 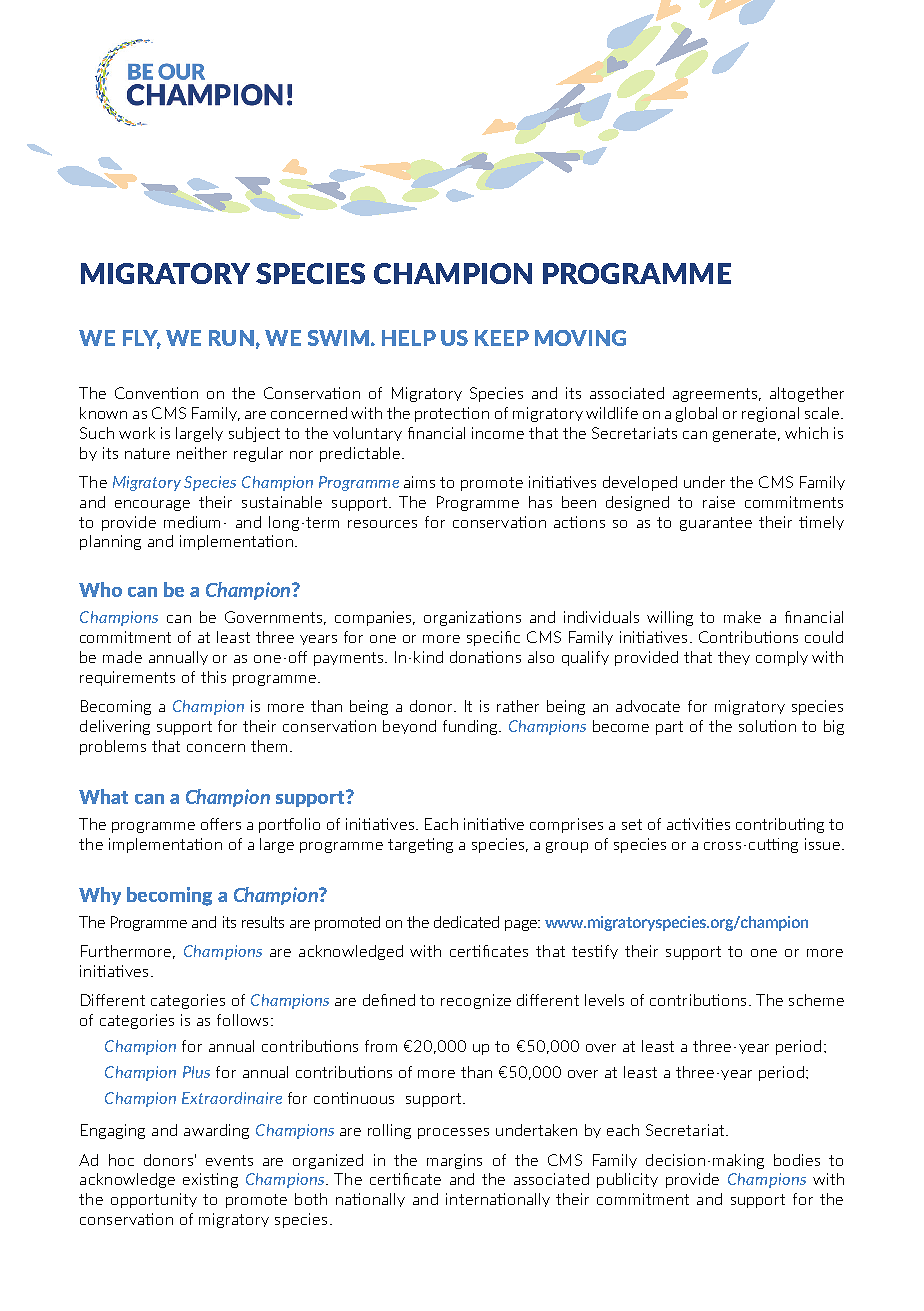 What do you see at coordinates (454, 1161) in the document?
I see `margins` at bounding box center [454, 1161].
